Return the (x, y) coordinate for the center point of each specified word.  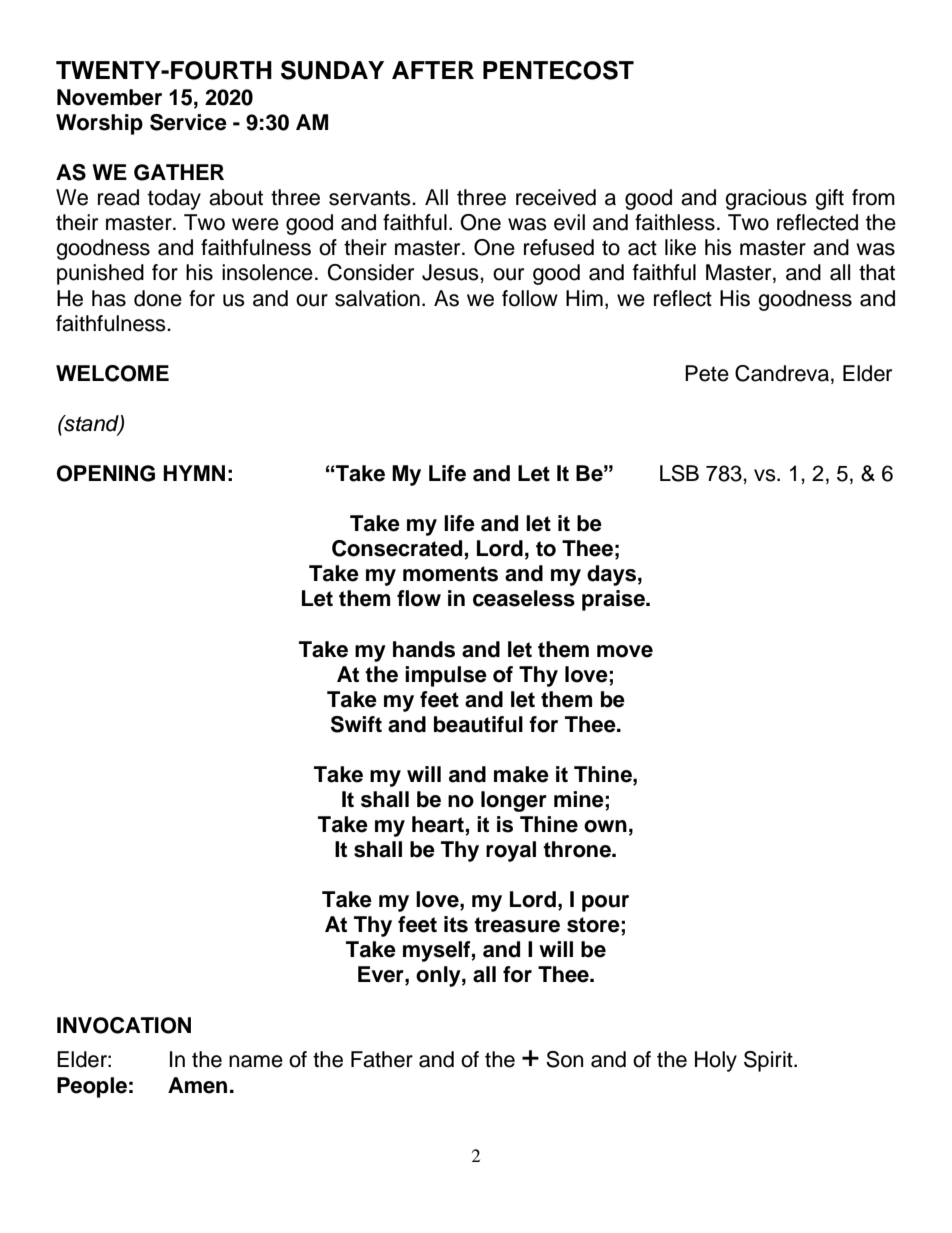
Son (564, 1059)
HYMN (194, 473)
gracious (766, 199)
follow (530, 298)
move (625, 651)
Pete (707, 373)
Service (188, 122)
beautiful (478, 724)
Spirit (769, 1061)
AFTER (433, 70)
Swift (356, 724)
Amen (197, 1085)
